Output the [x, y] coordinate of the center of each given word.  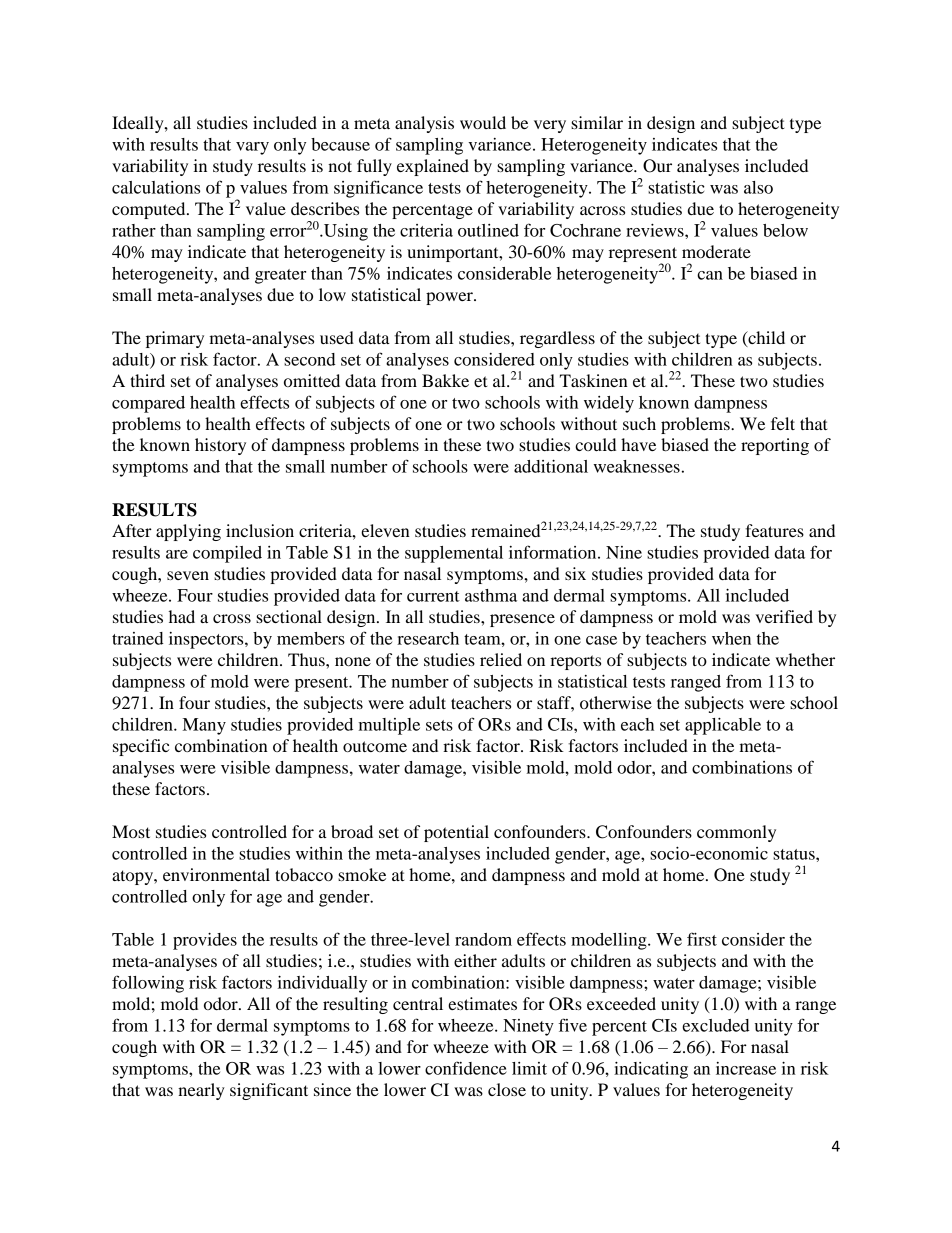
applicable [723, 726]
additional [551, 466]
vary [252, 148]
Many [204, 726]
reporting [775, 446]
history [220, 446]
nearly [201, 1091]
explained [433, 167]
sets [439, 725]
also [758, 187]
